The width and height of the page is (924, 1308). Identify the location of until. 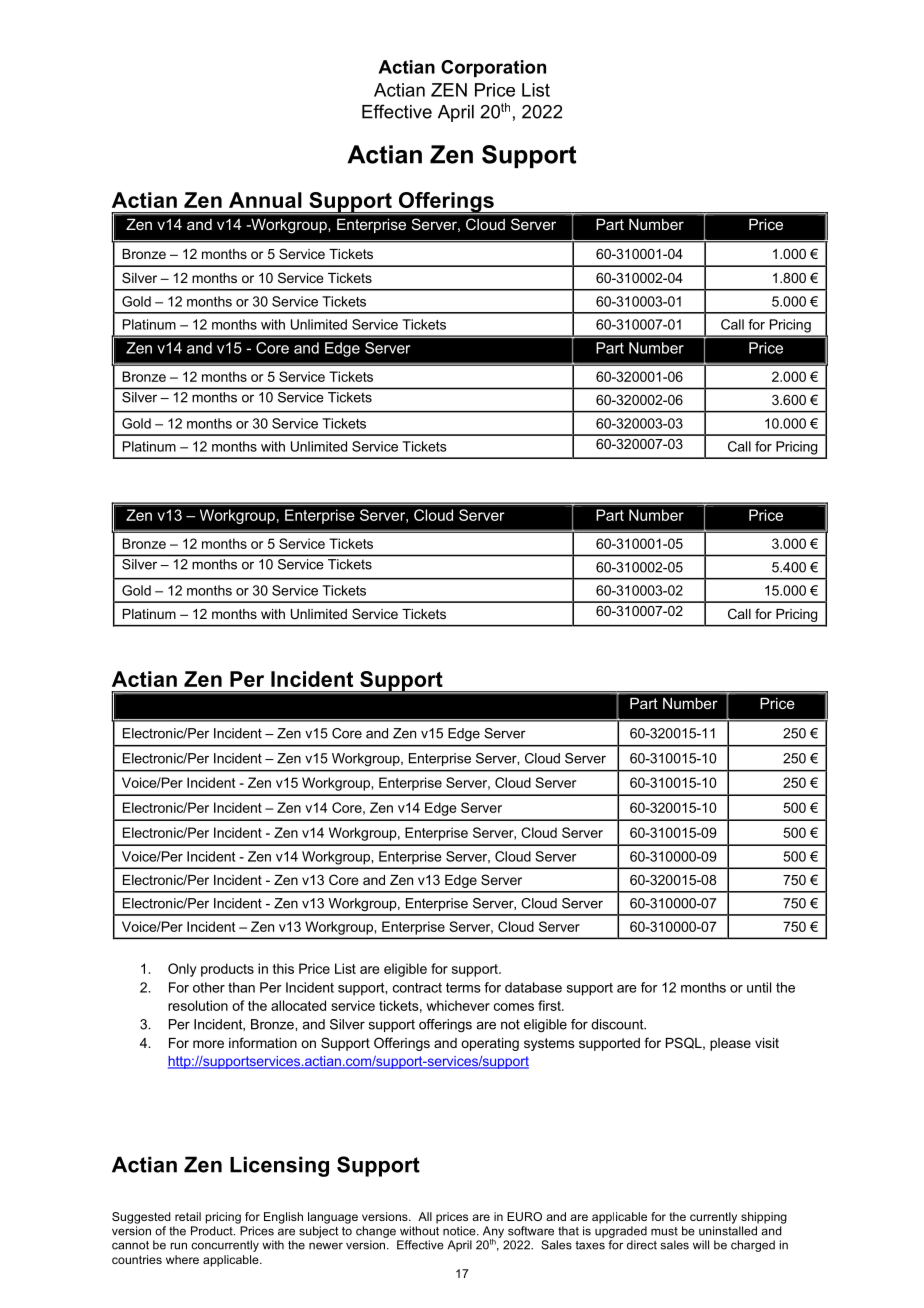
(759, 987).
